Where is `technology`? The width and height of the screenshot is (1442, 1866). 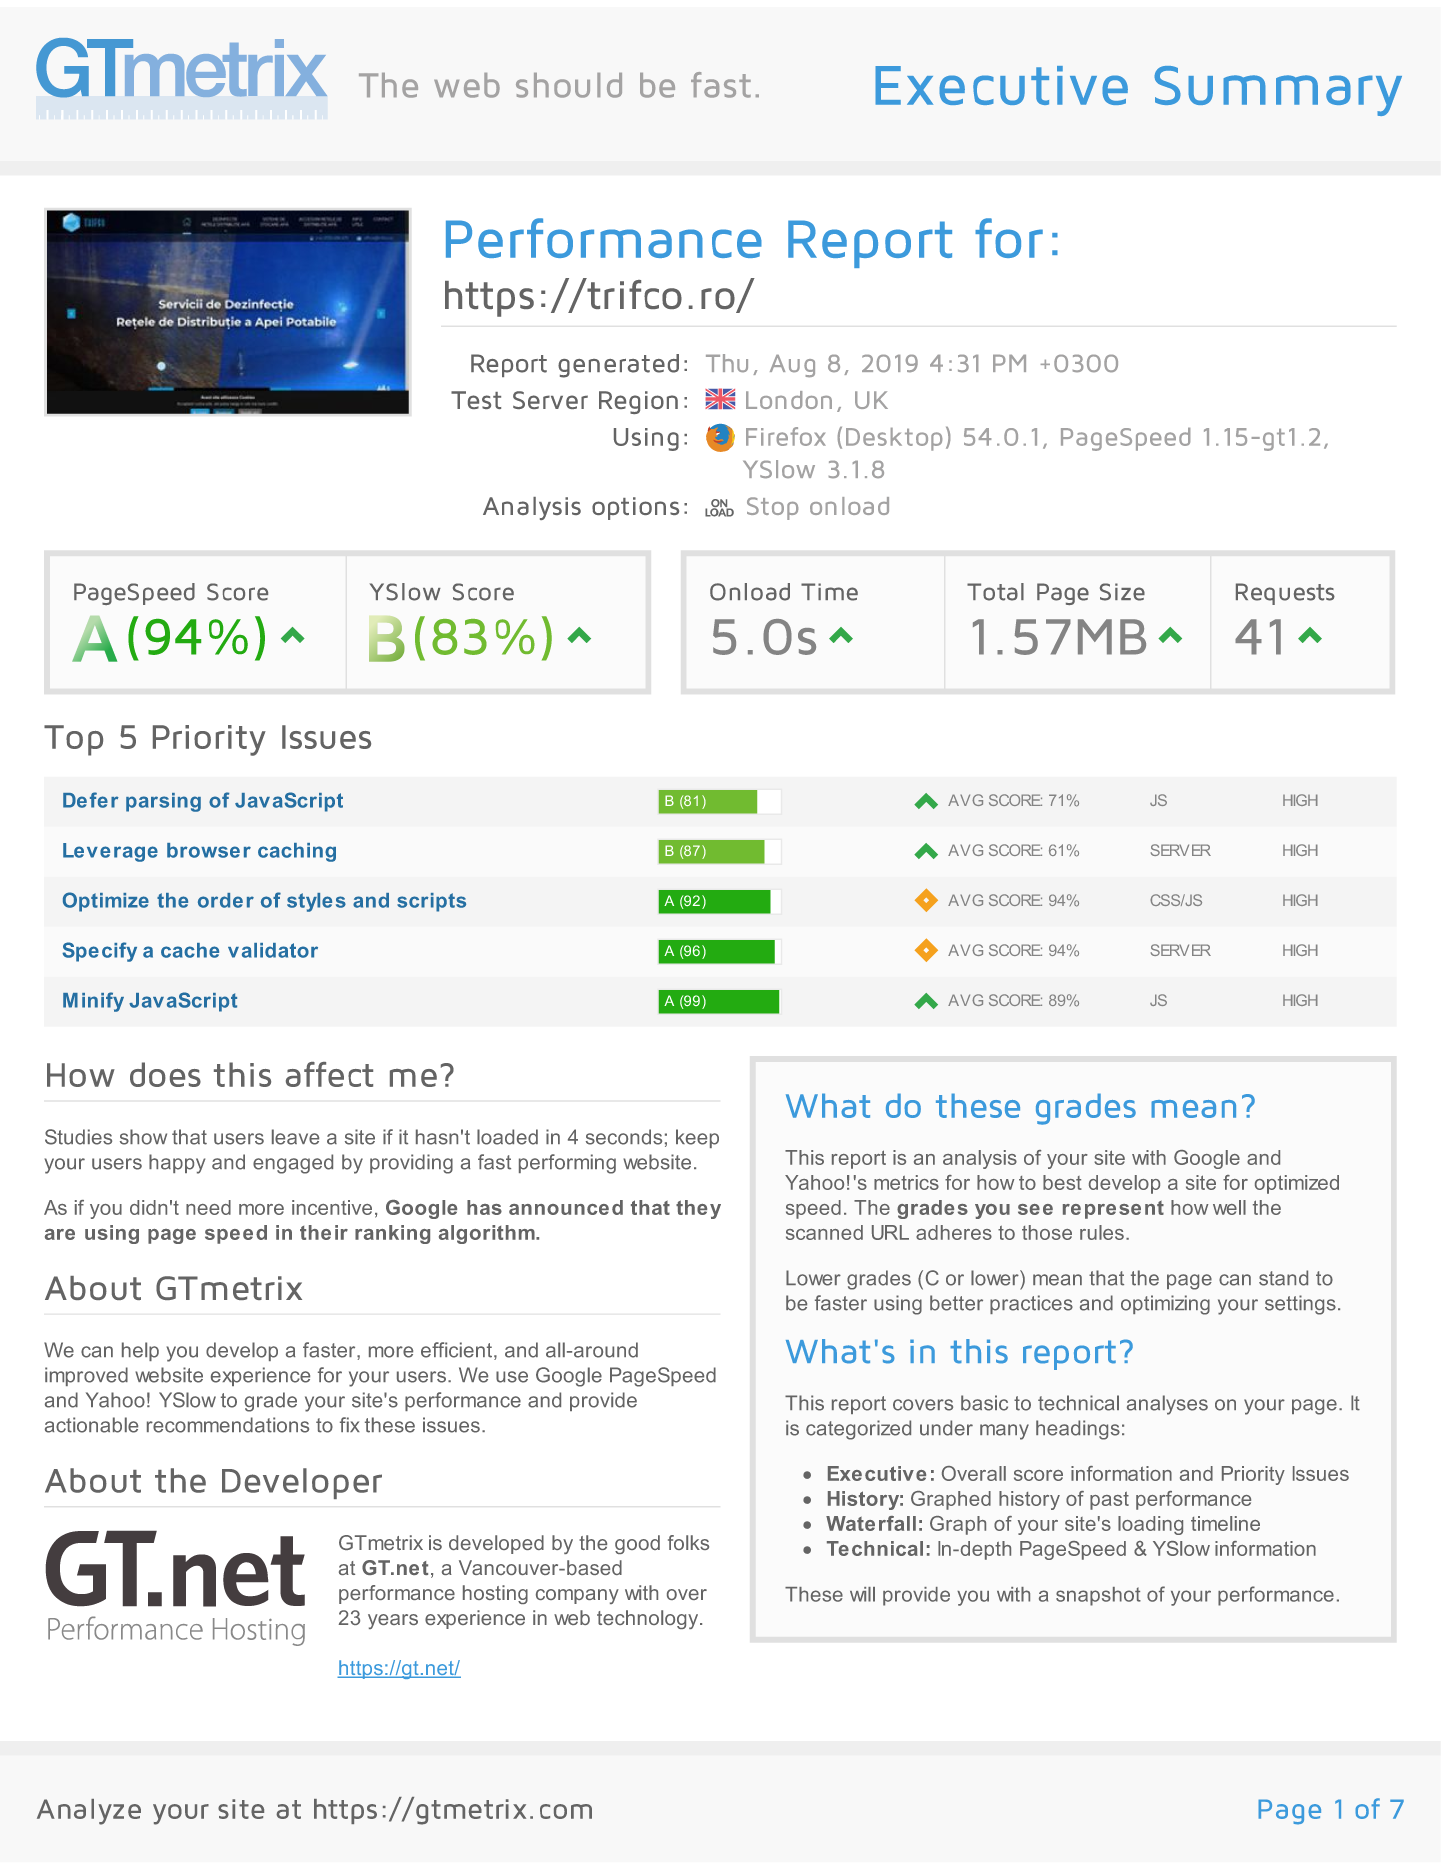
technology is located at coordinates (649, 1619).
